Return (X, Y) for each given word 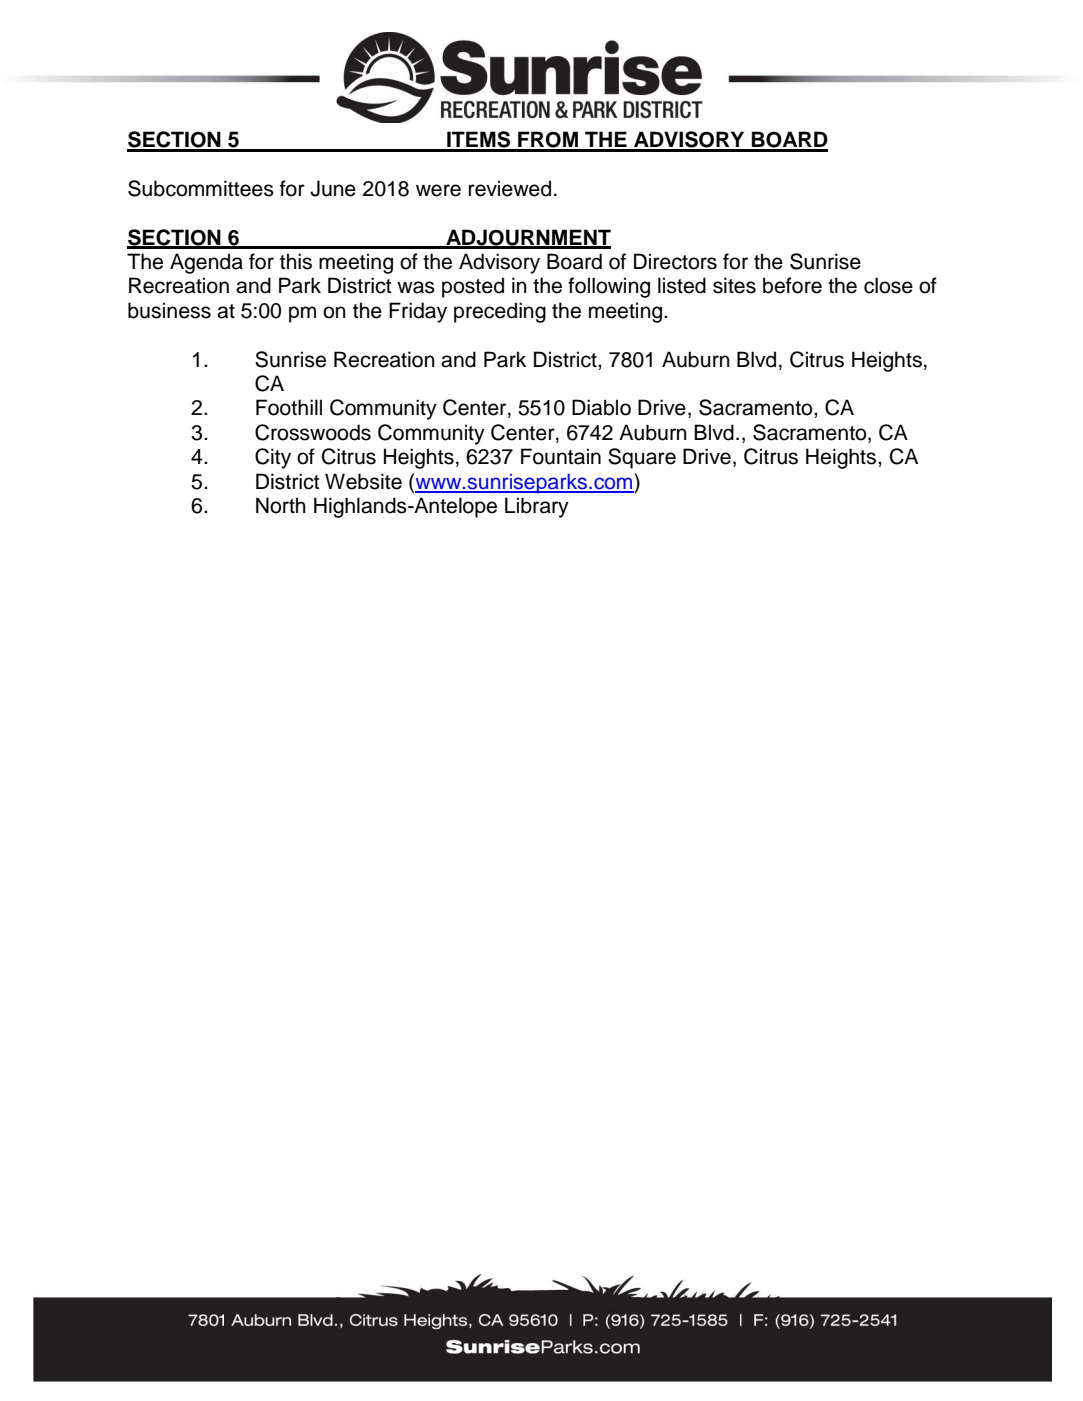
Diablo (601, 407)
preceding (500, 312)
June (333, 188)
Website (363, 481)
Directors (675, 261)
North (281, 505)
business (169, 310)
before (792, 285)
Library (537, 507)
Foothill (289, 407)
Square (642, 458)
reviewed (510, 188)
